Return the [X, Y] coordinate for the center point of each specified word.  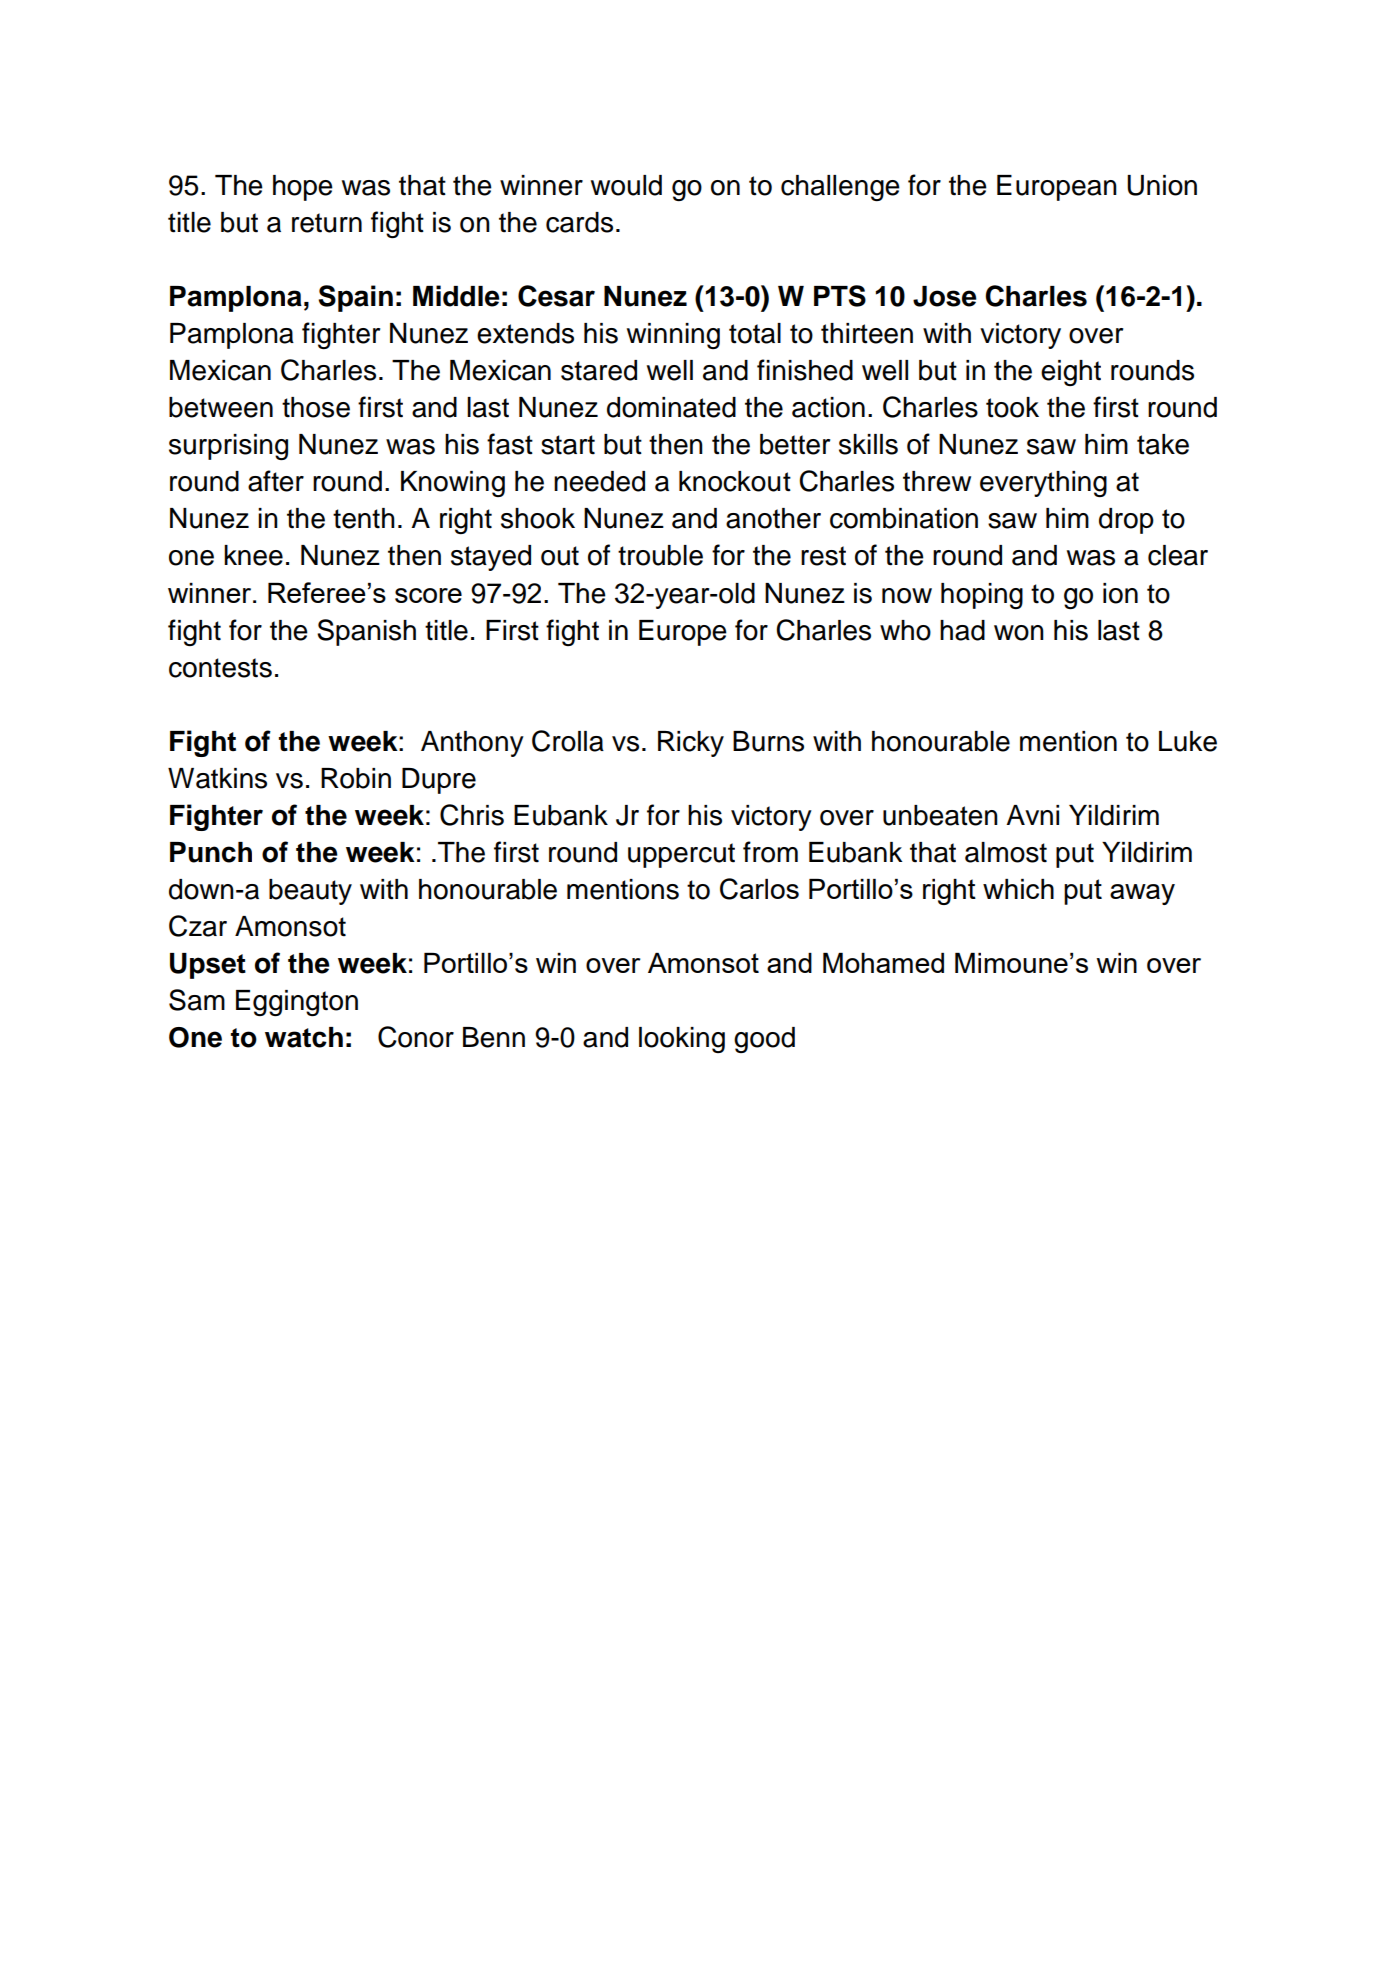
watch [304, 1037]
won [1019, 633]
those [316, 407]
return [327, 223]
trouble [660, 555]
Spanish [366, 632]
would [626, 185]
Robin [356, 778]
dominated [671, 407]
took [1012, 407]
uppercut [681, 855]
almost [1006, 852]
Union [1162, 185]
